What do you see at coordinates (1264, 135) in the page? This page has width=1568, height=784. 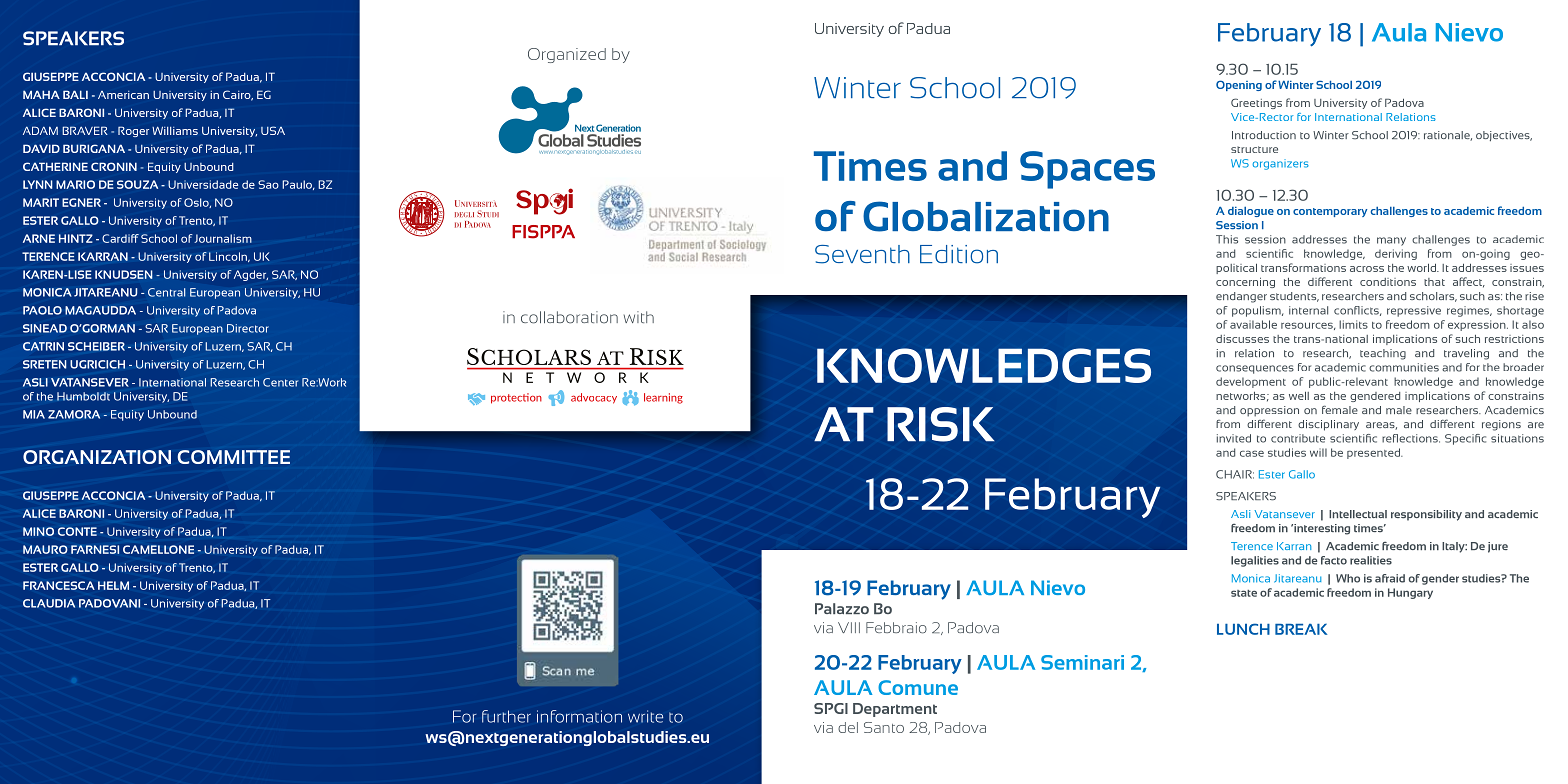 I see `Introduction` at bounding box center [1264, 135].
